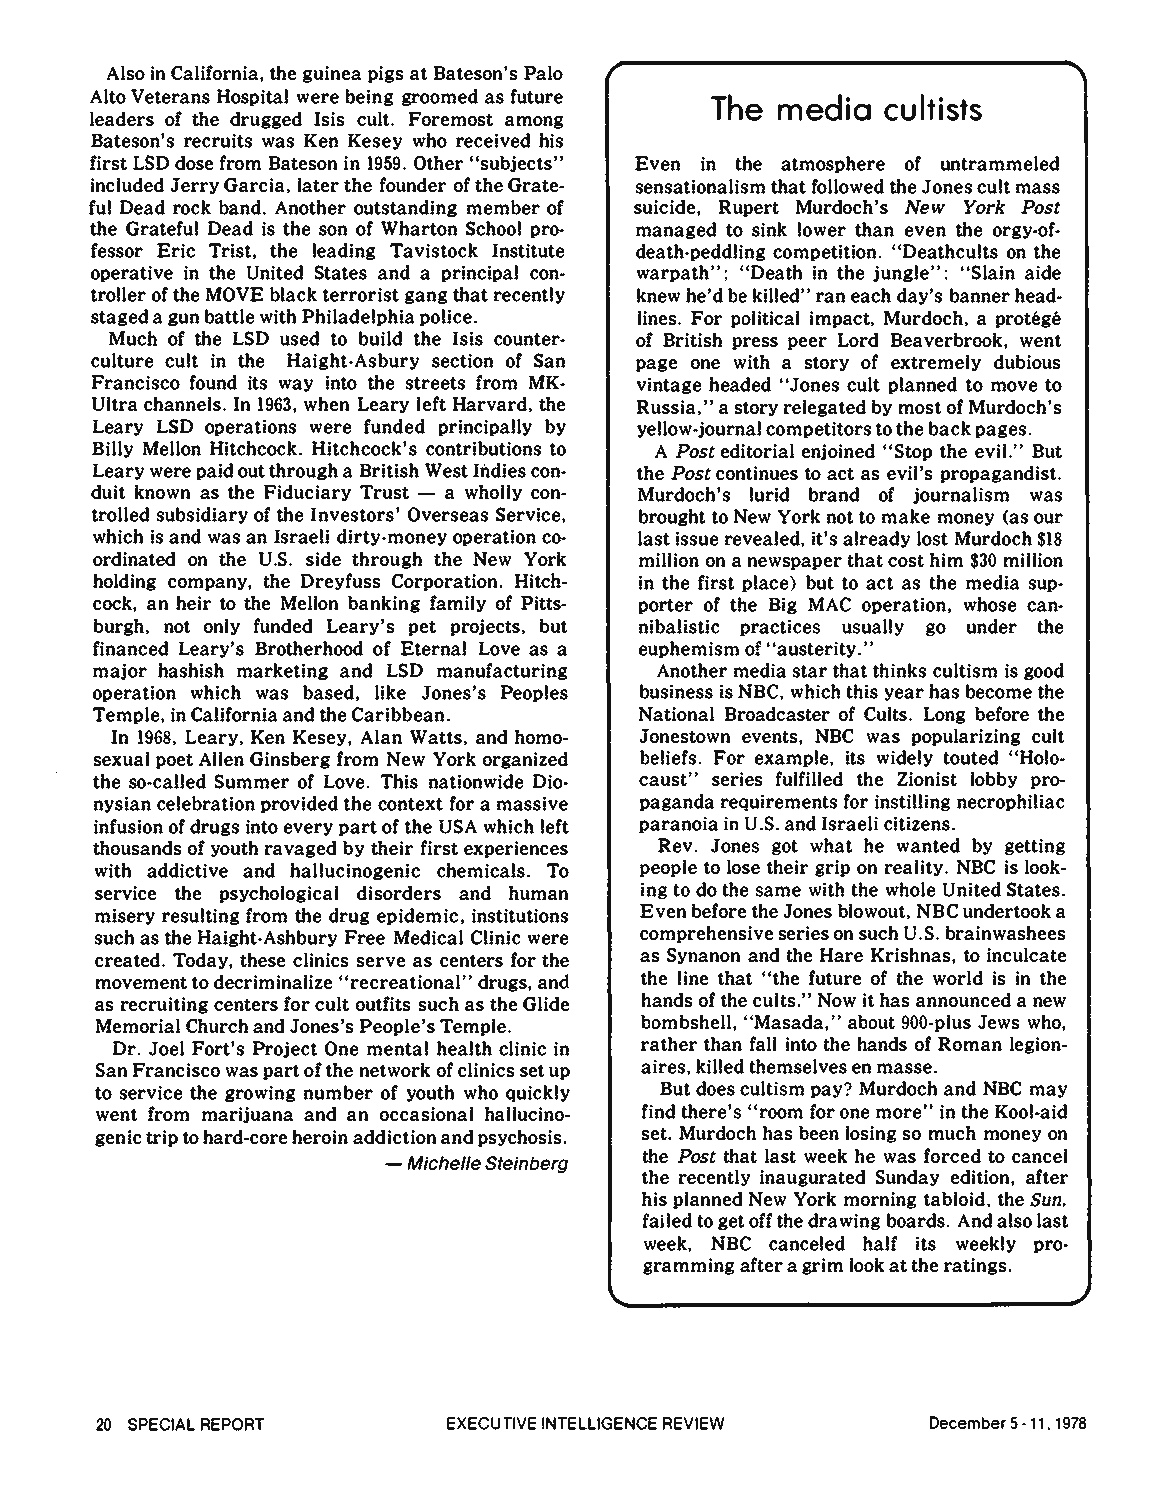 Image resolution: width=1164 pixels, height=1492 pixels. I want to click on brought, so click(671, 517).
